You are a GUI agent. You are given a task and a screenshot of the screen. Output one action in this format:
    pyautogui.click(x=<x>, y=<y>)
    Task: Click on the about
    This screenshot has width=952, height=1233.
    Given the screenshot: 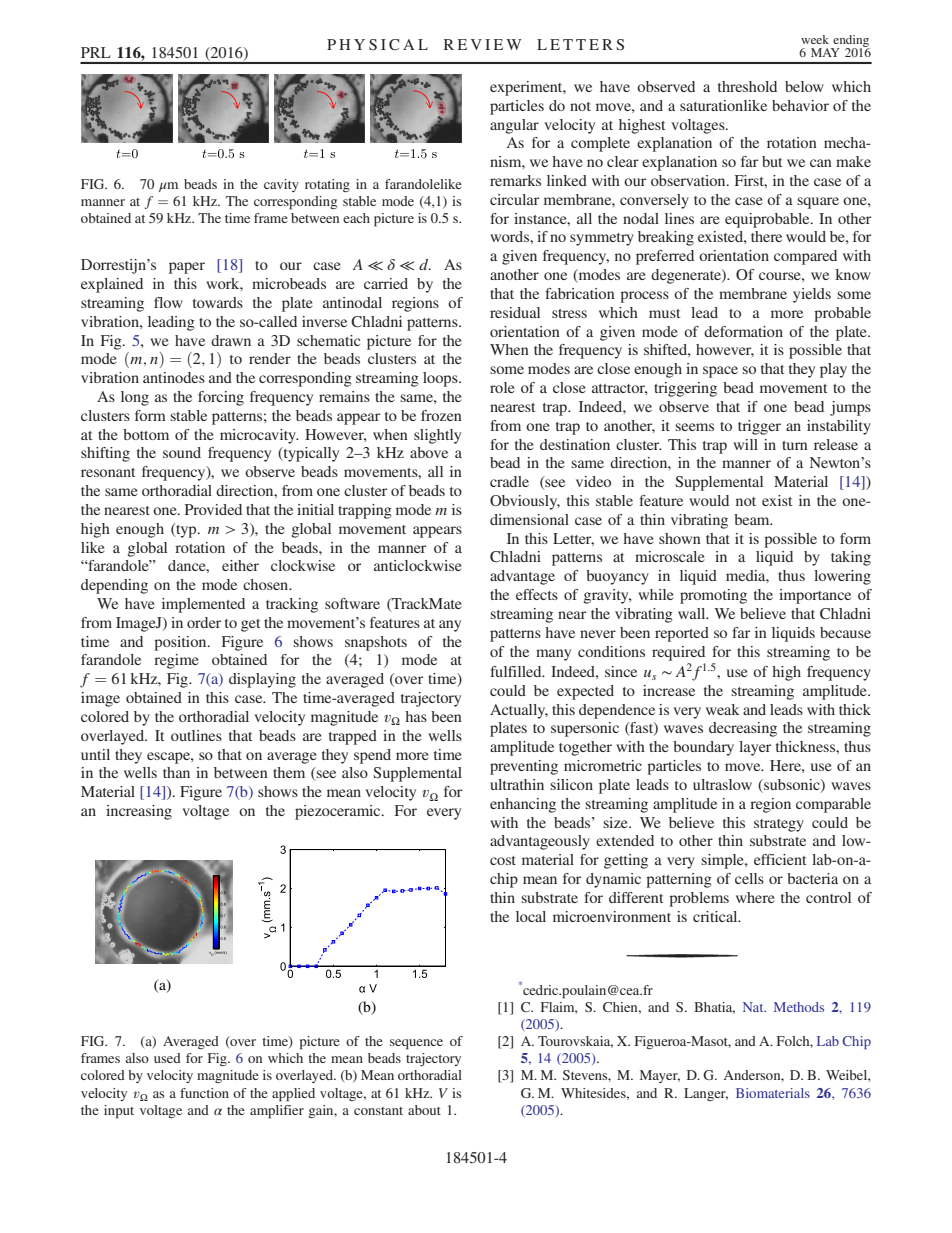 What is the action you would take?
    pyautogui.click(x=424, y=1110)
